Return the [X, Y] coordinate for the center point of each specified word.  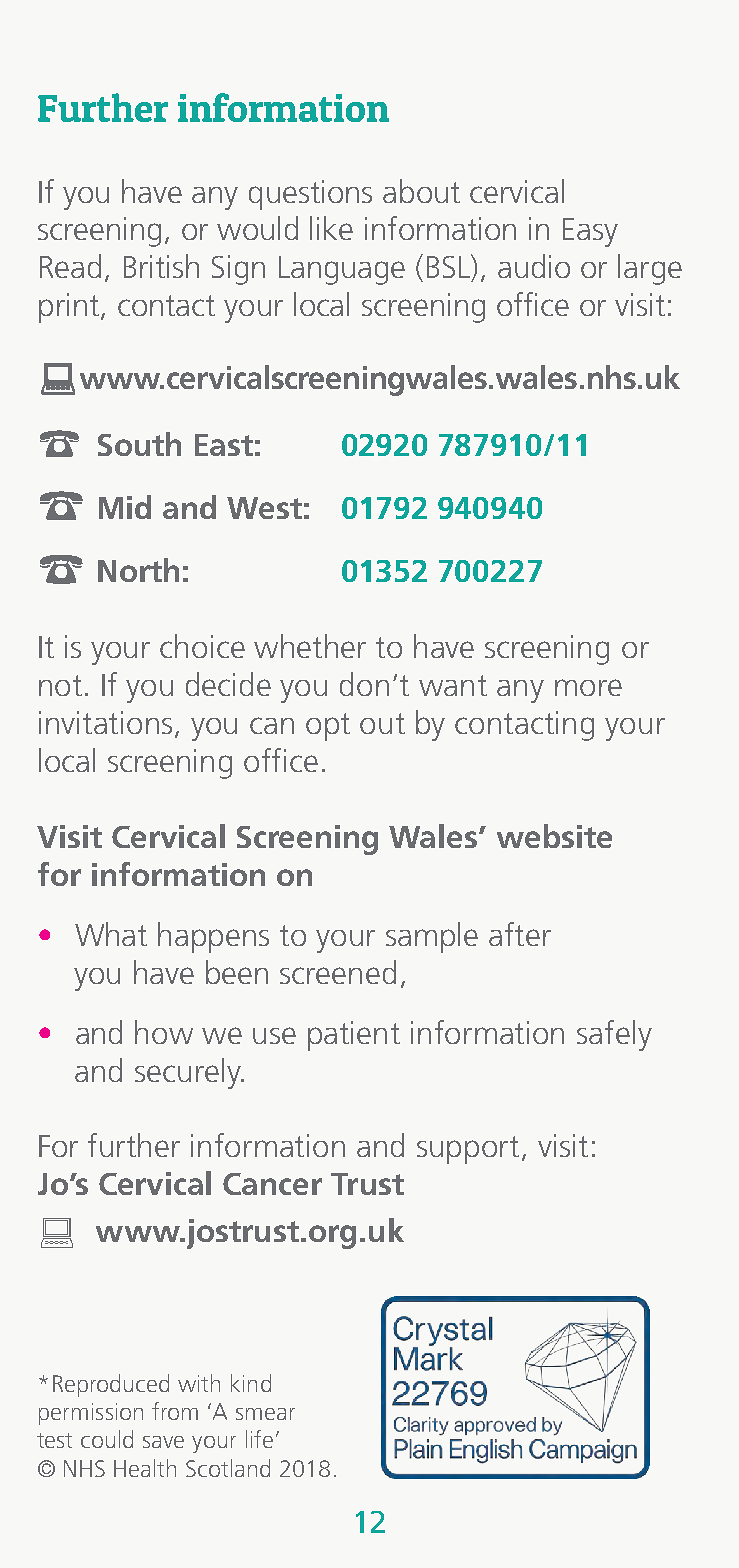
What [111, 934]
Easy [590, 232]
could [107, 1439]
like [331, 228]
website [554, 836]
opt [328, 727]
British [161, 266]
